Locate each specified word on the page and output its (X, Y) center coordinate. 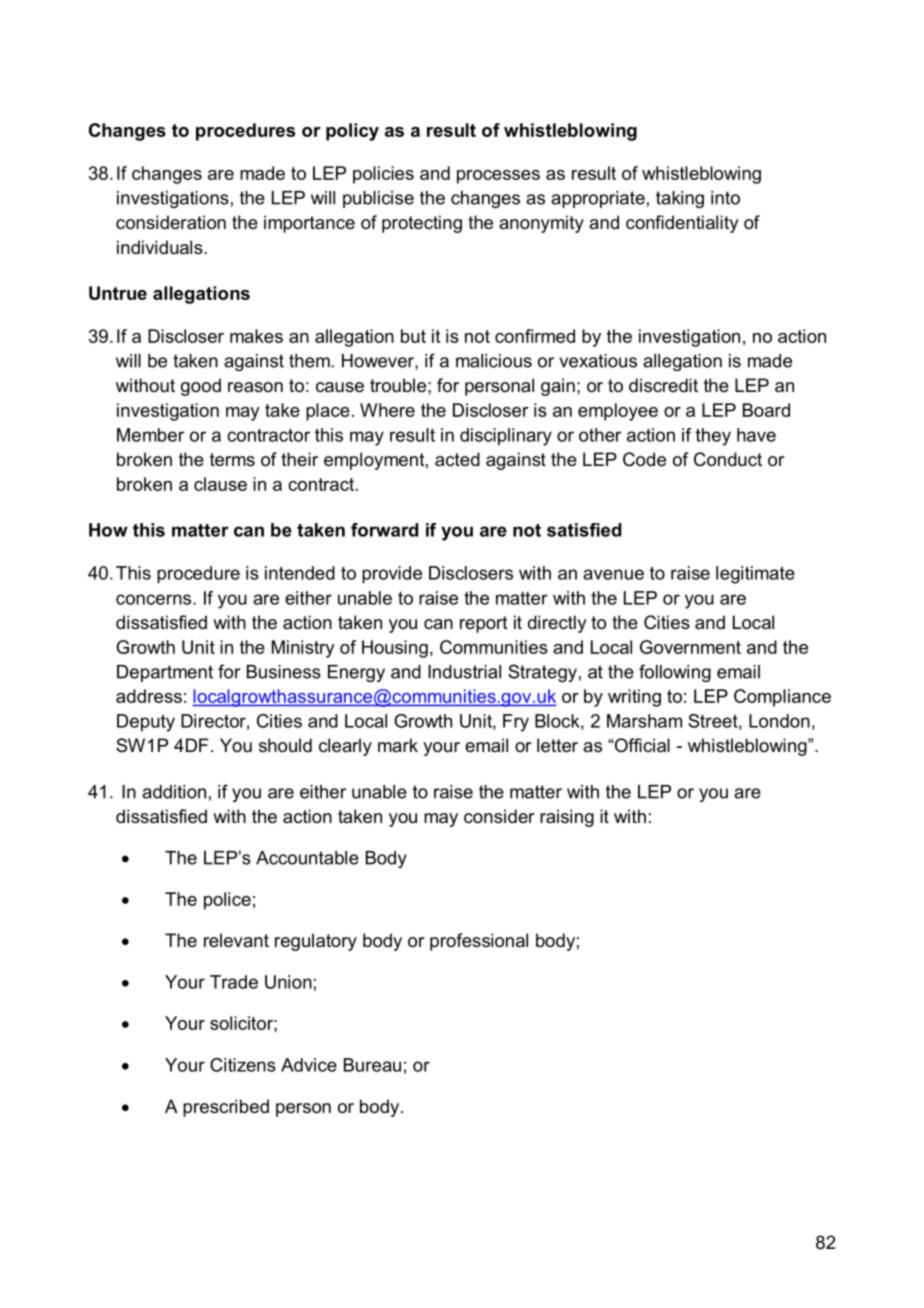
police (227, 901)
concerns (155, 599)
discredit (663, 385)
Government (690, 647)
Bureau (372, 1065)
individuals (161, 247)
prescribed (226, 1108)
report (484, 624)
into (725, 198)
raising (567, 818)
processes (498, 177)
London (779, 721)
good (201, 387)
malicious (494, 361)
